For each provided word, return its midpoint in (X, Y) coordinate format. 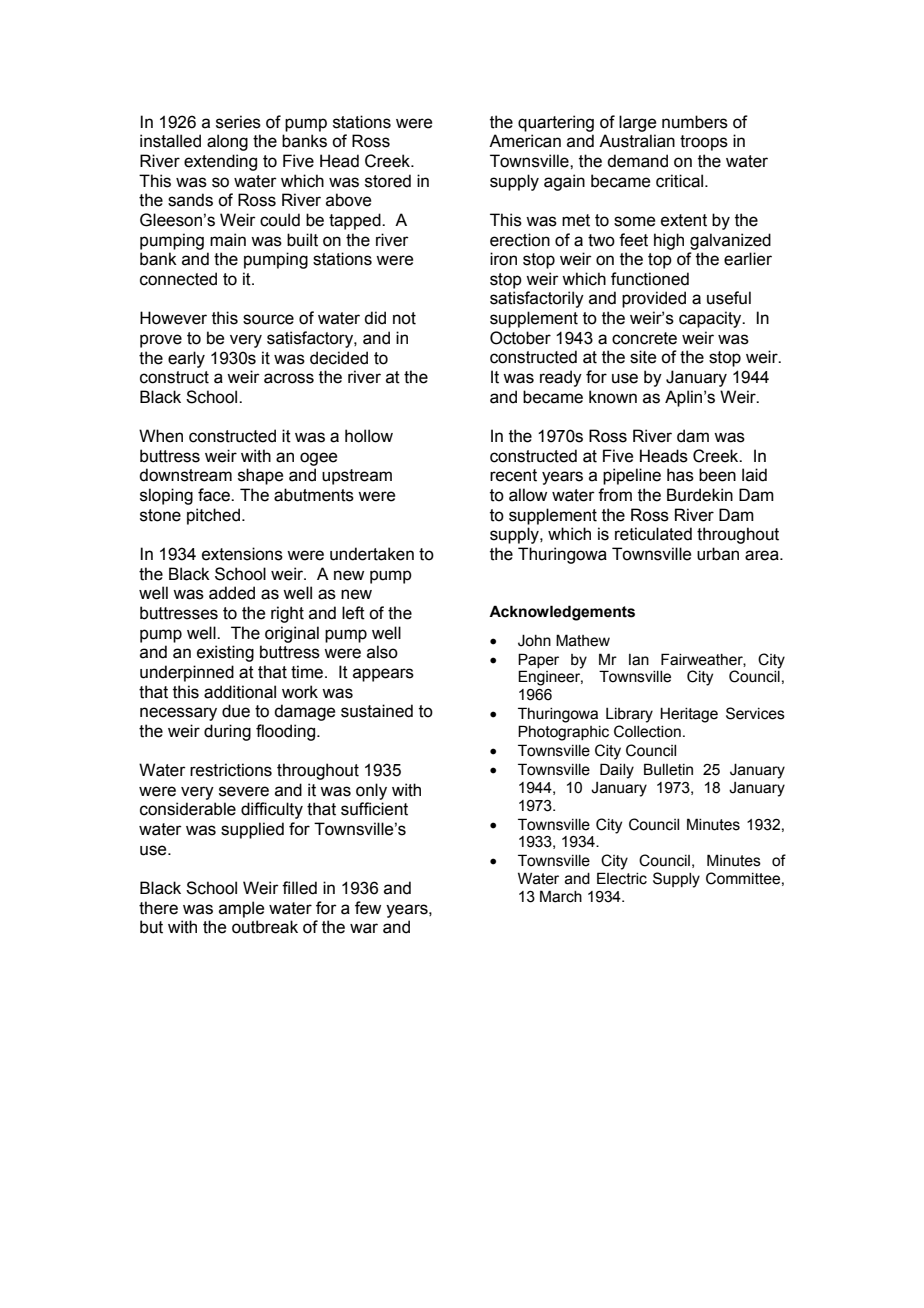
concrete (644, 338)
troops (704, 143)
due (236, 711)
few (368, 908)
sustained (377, 711)
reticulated (653, 534)
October (520, 338)
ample (241, 909)
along (227, 142)
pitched (213, 516)
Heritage (689, 715)
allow (528, 495)
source (268, 319)
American (525, 141)
